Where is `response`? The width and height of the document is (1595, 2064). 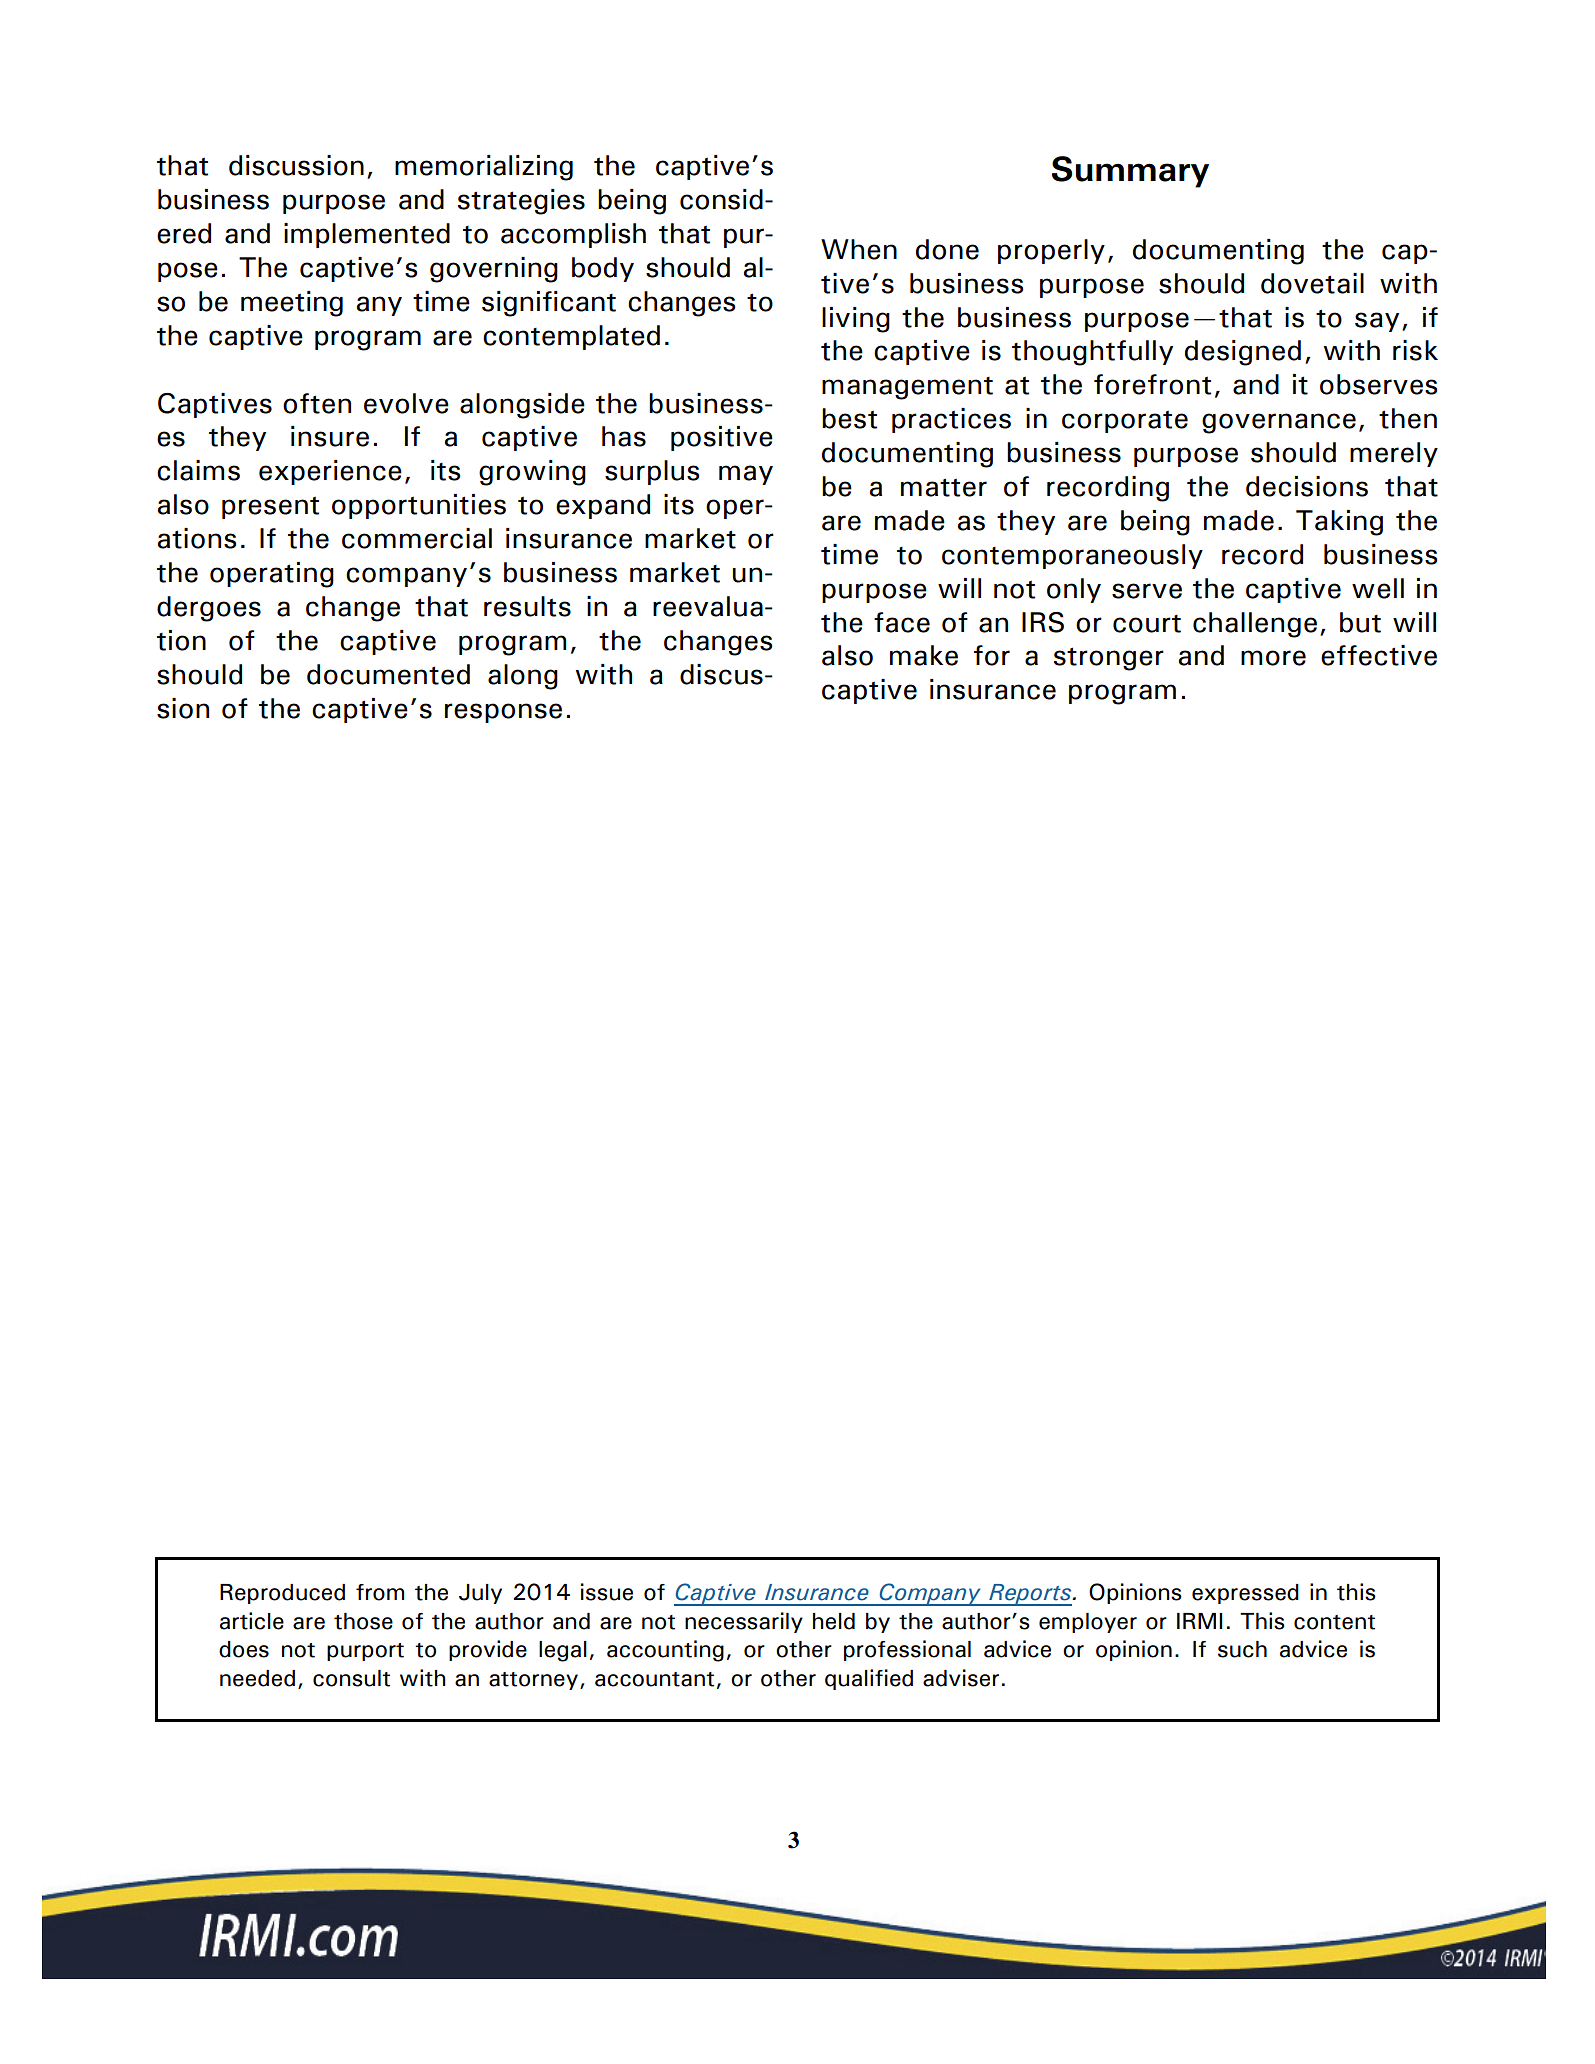 response is located at coordinates (503, 713).
